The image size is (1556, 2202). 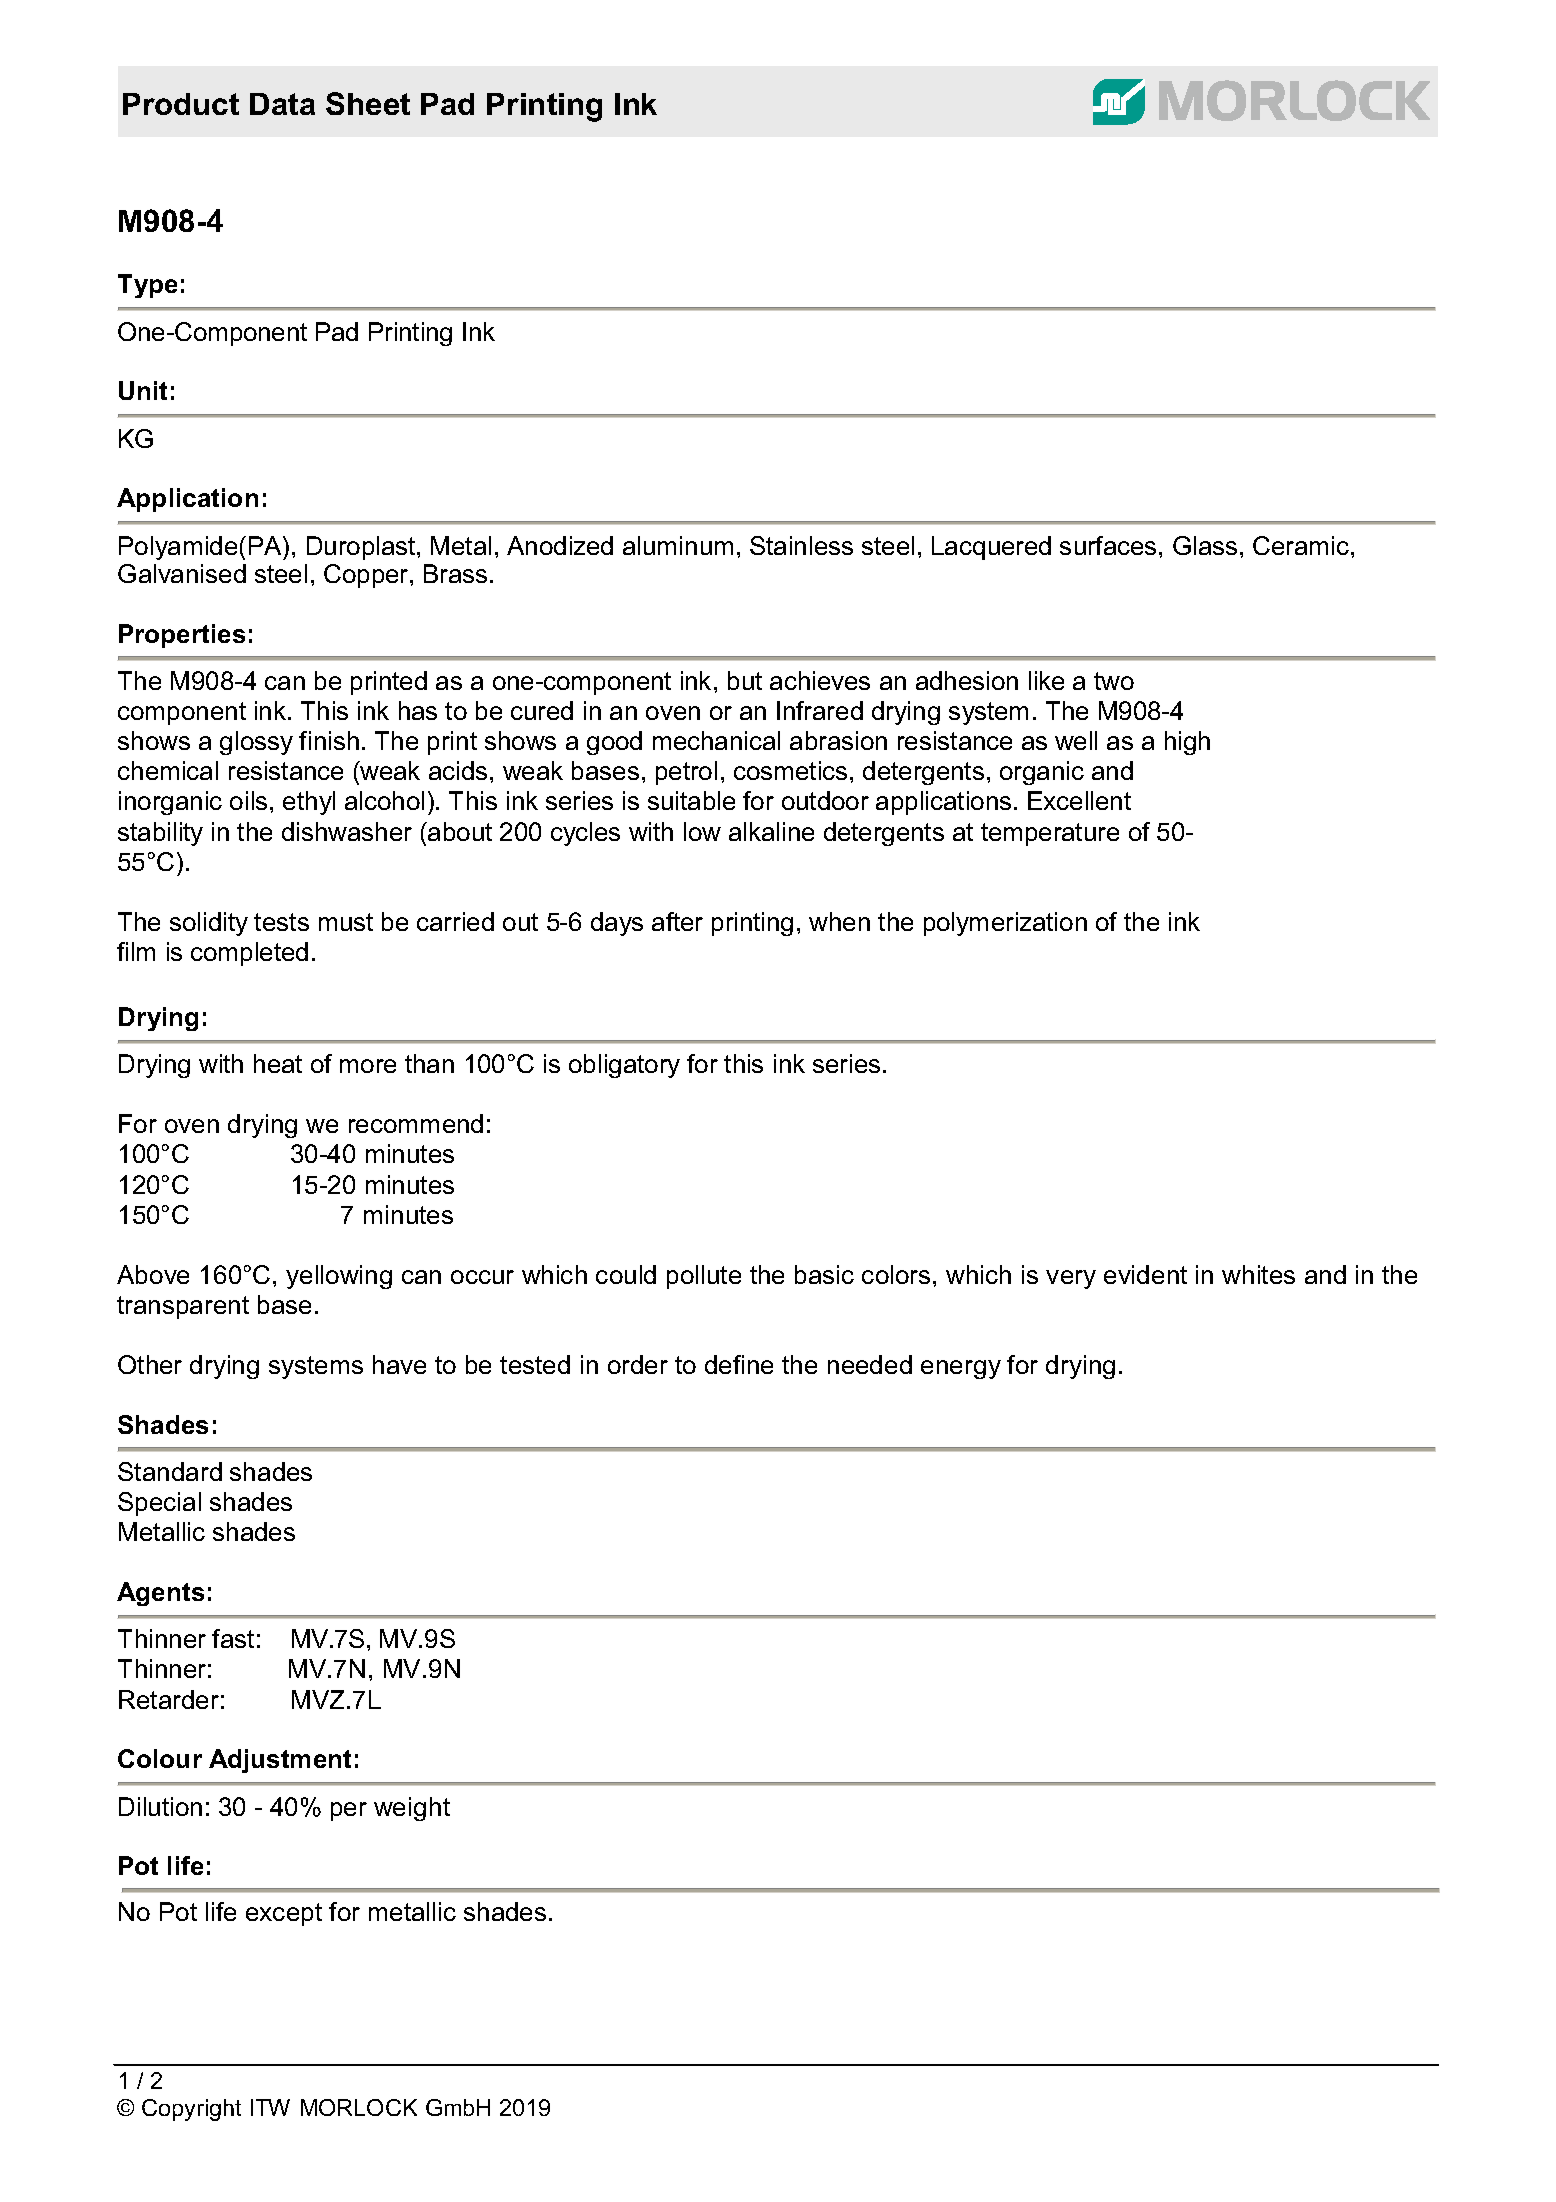 What do you see at coordinates (278, 1063) in the image?
I see `heat` at bounding box center [278, 1063].
